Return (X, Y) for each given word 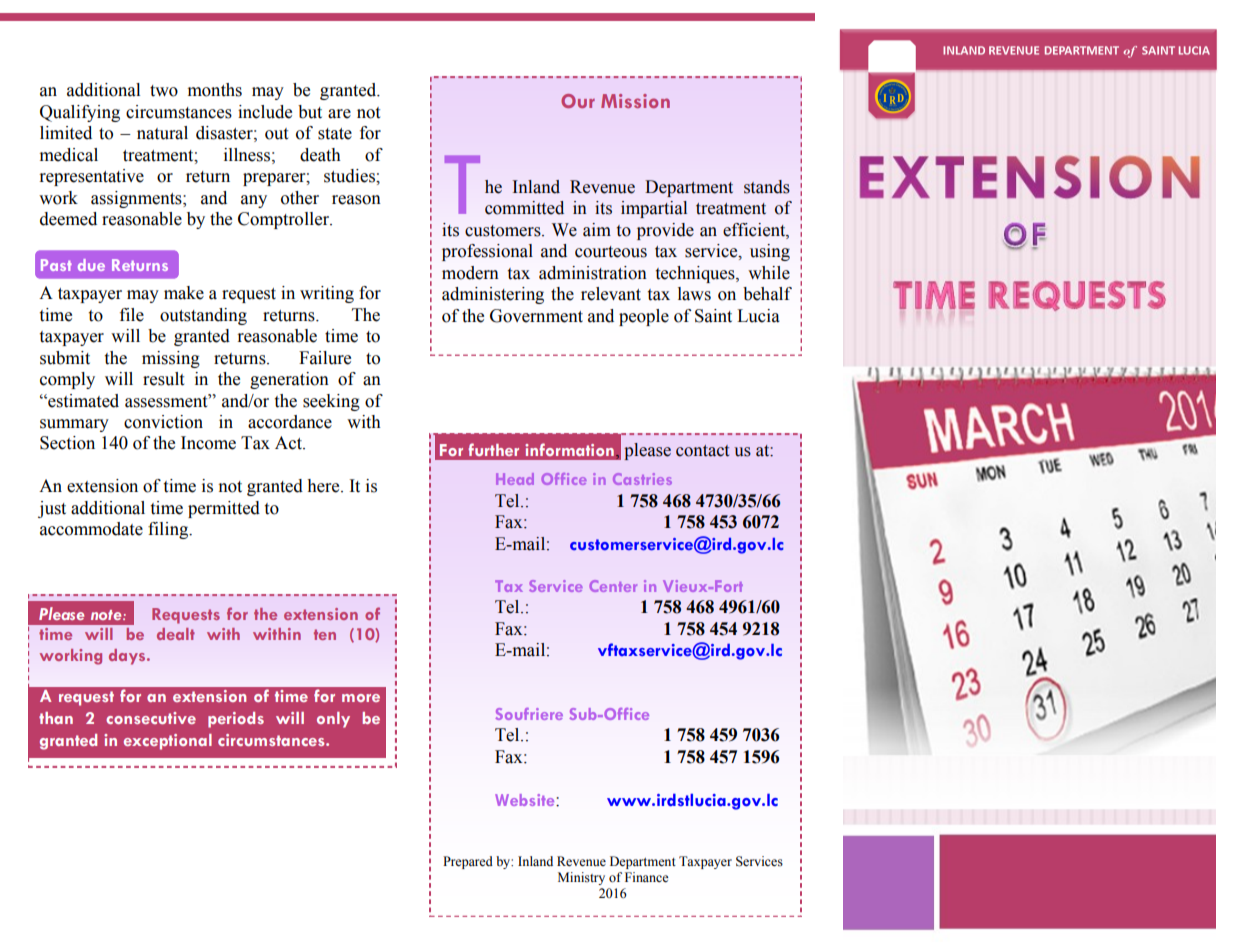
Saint (713, 316)
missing (171, 359)
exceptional (168, 742)
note (107, 615)
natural (162, 133)
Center (613, 586)
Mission (635, 101)
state (335, 134)
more (361, 698)
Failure (325, 358)
